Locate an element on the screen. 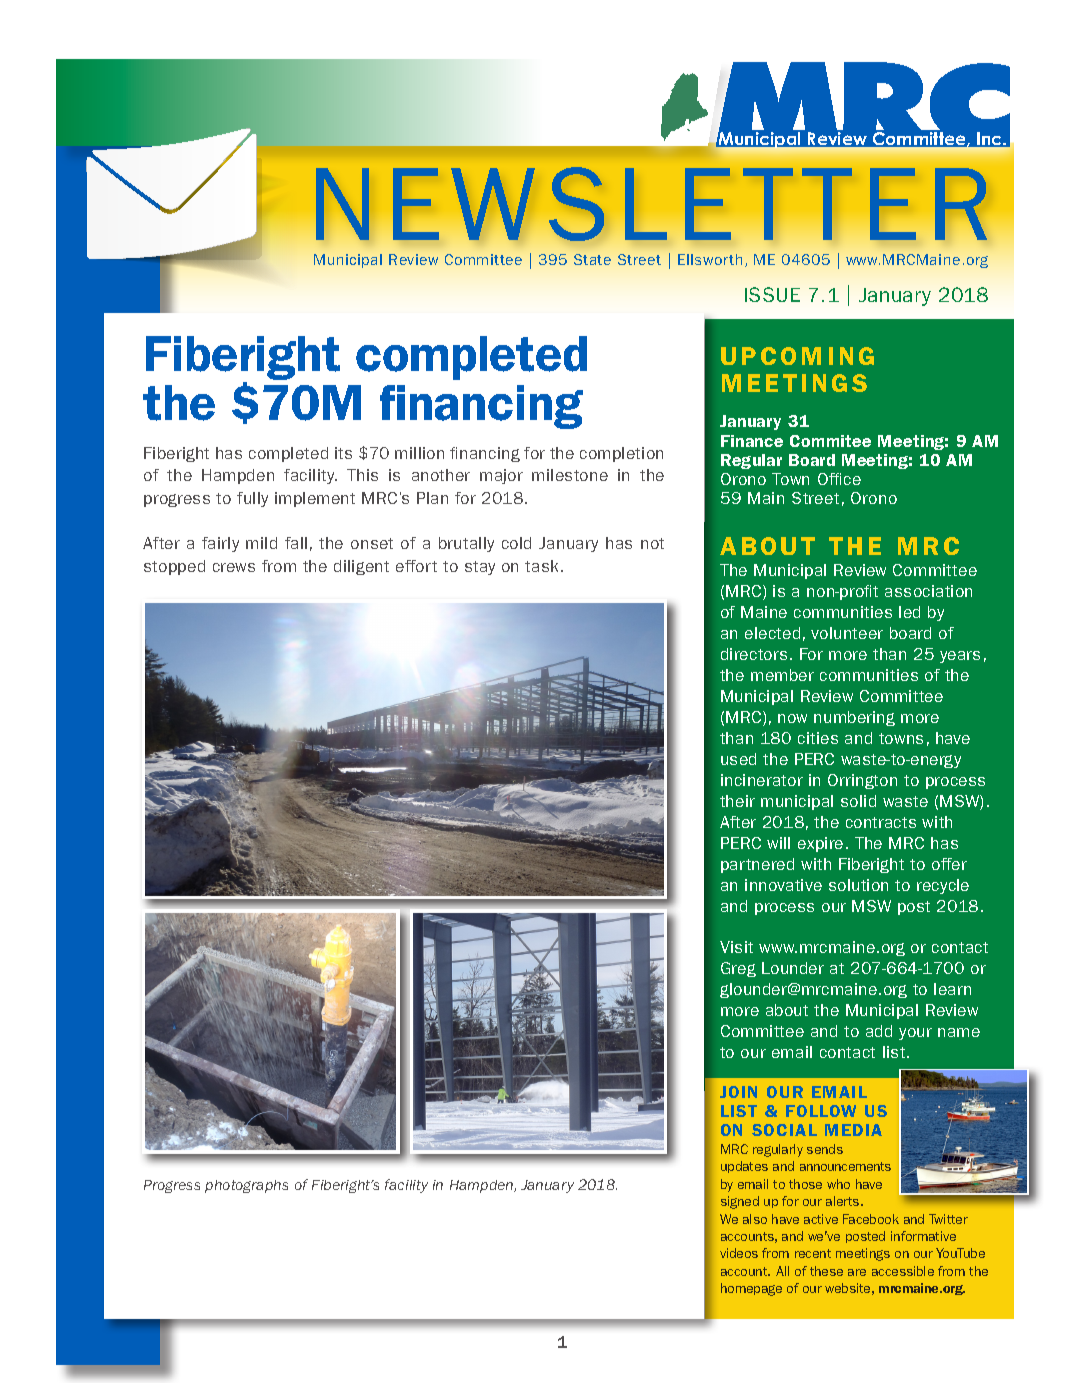 Image resolution: width=1069 pixels, height=1383 pixels. are is located at coordinates (857, 1272).
